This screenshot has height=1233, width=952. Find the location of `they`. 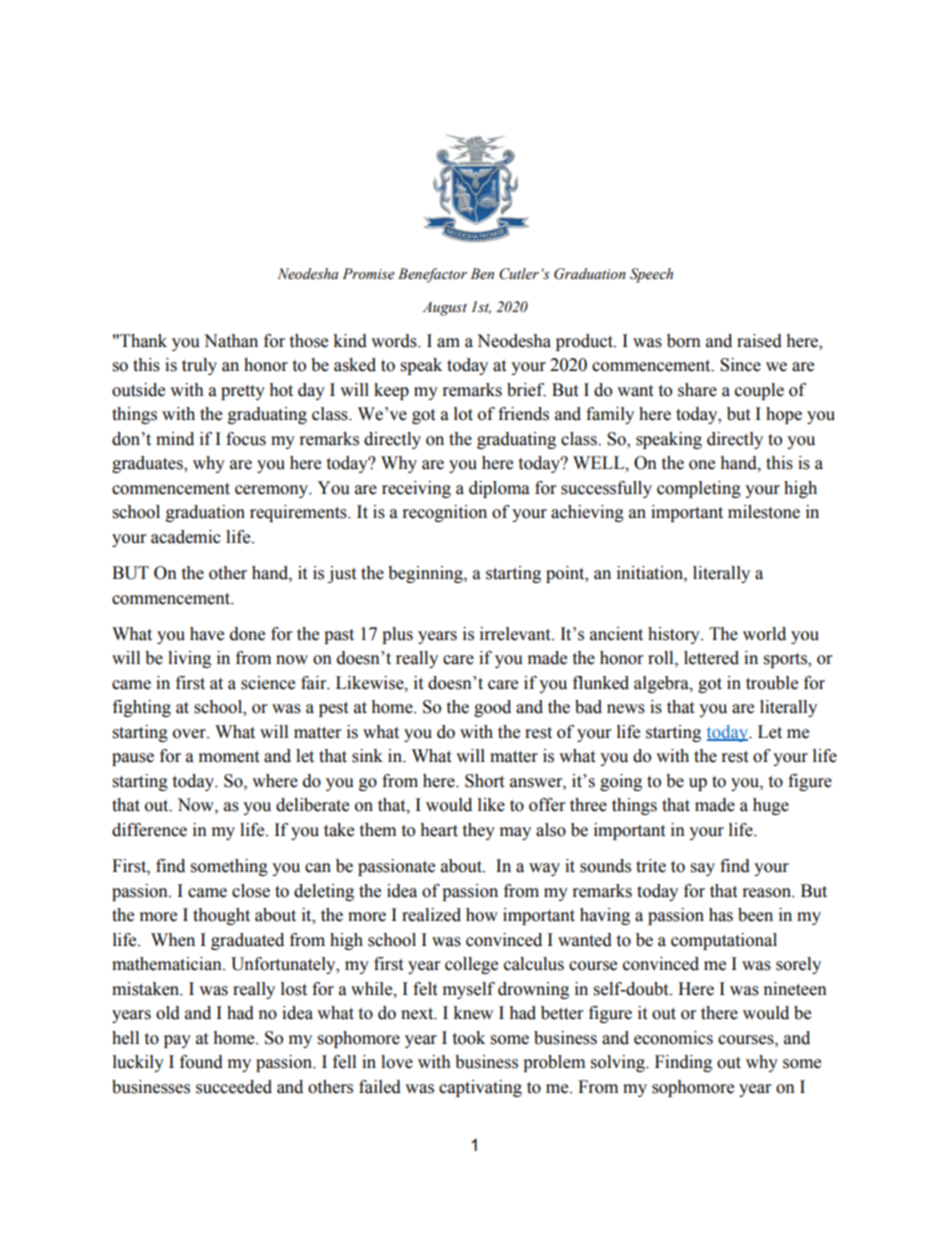

they is located at coordinates (478, 831).
